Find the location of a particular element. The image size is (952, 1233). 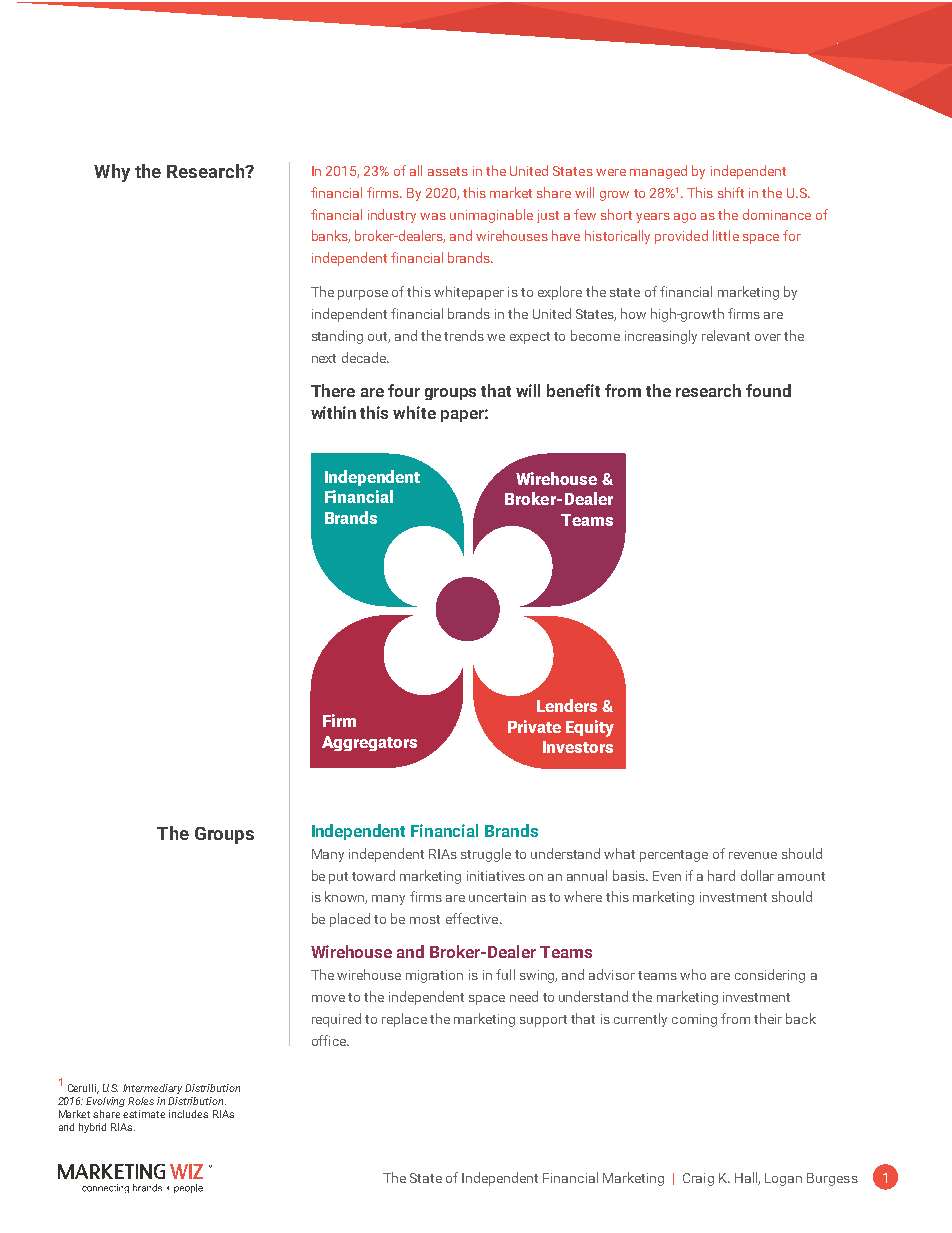

four is located at coordinates (404, 390).
